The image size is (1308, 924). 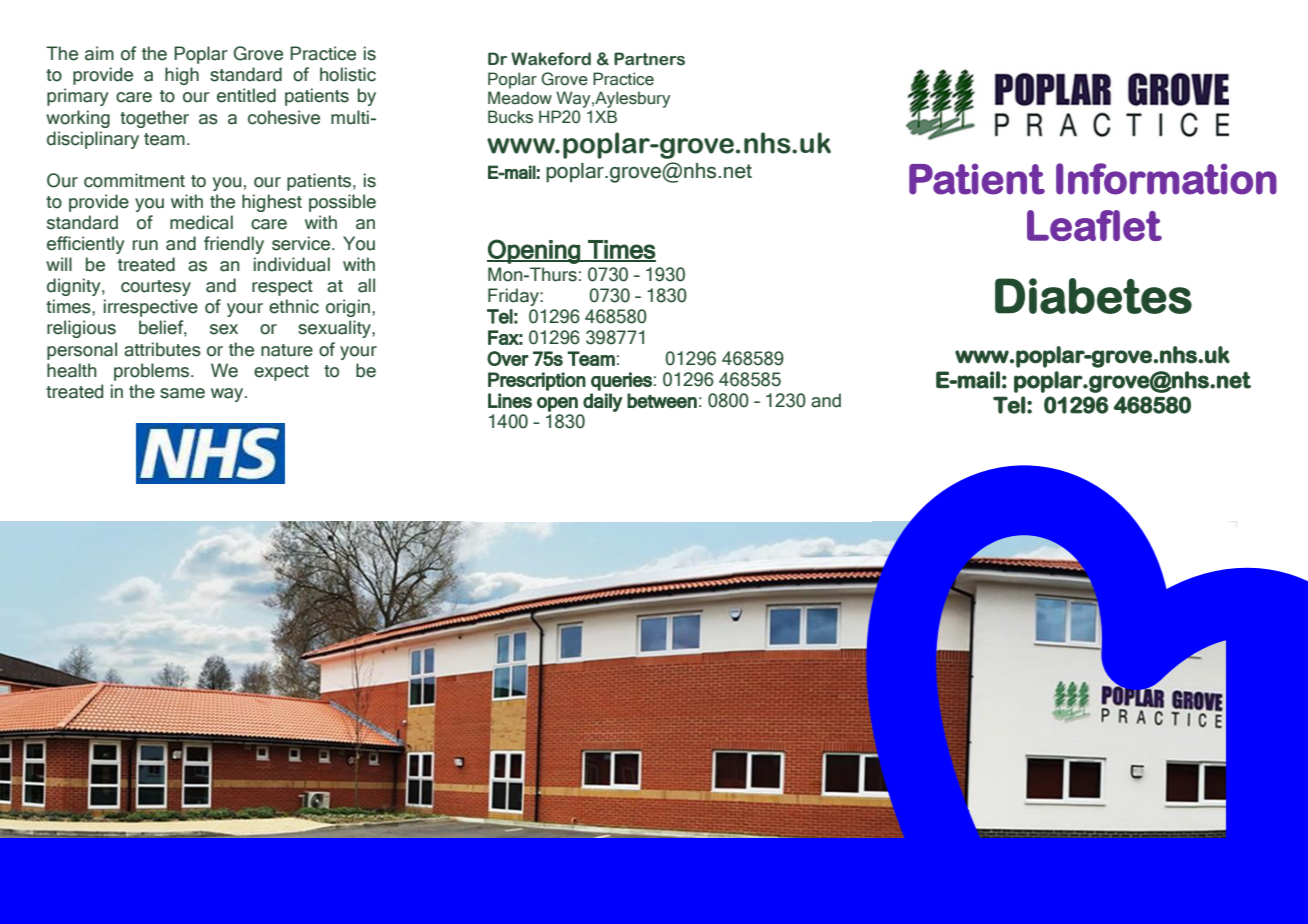 What do you see at coordinates (649, 59) in the screenshot?
I see `Partners` at bounding box center [649, 59].
